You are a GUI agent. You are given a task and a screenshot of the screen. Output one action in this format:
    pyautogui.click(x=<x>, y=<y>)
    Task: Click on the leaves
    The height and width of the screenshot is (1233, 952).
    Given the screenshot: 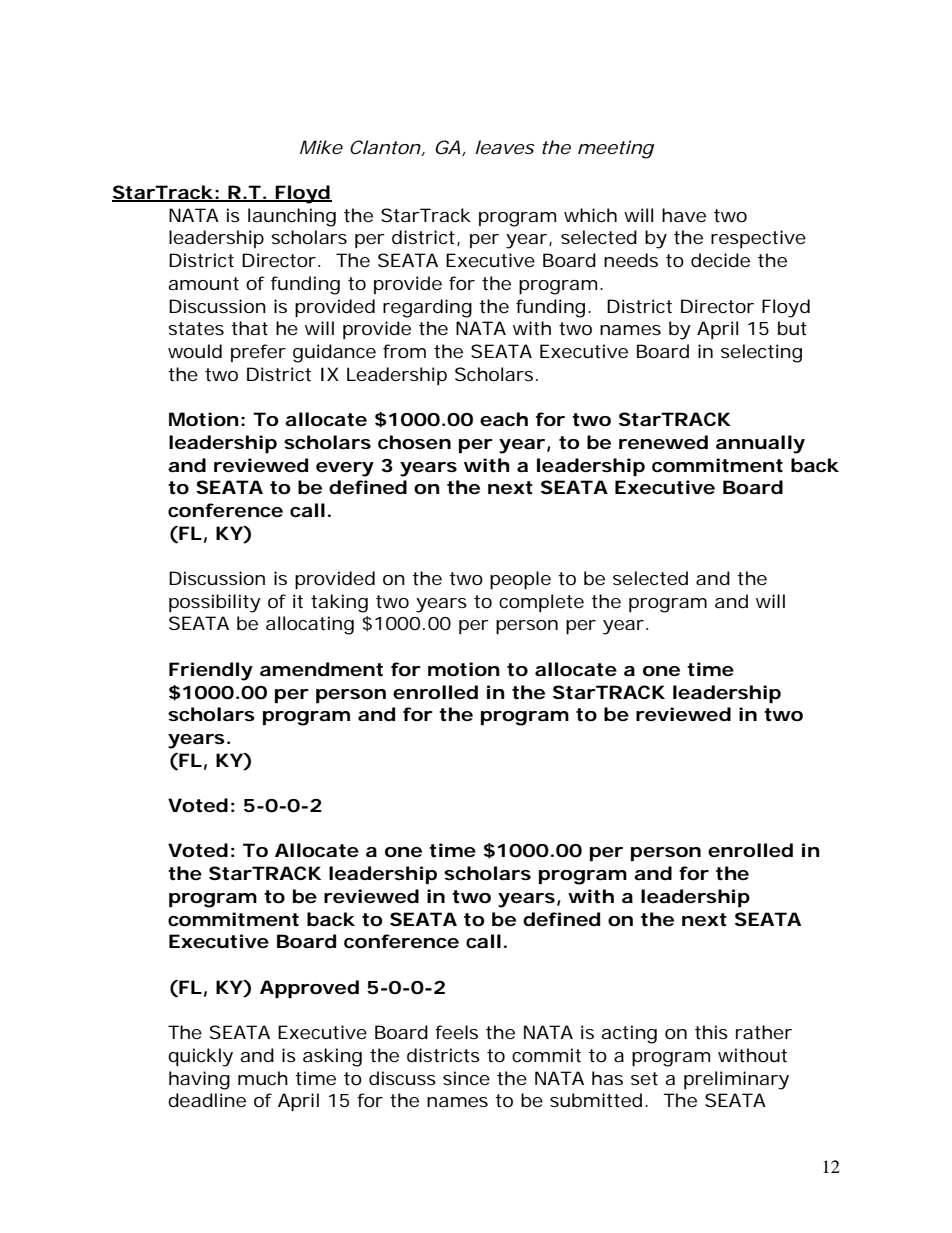 What is the action you would take?
    pyautogui.click(x=505, y=147)
